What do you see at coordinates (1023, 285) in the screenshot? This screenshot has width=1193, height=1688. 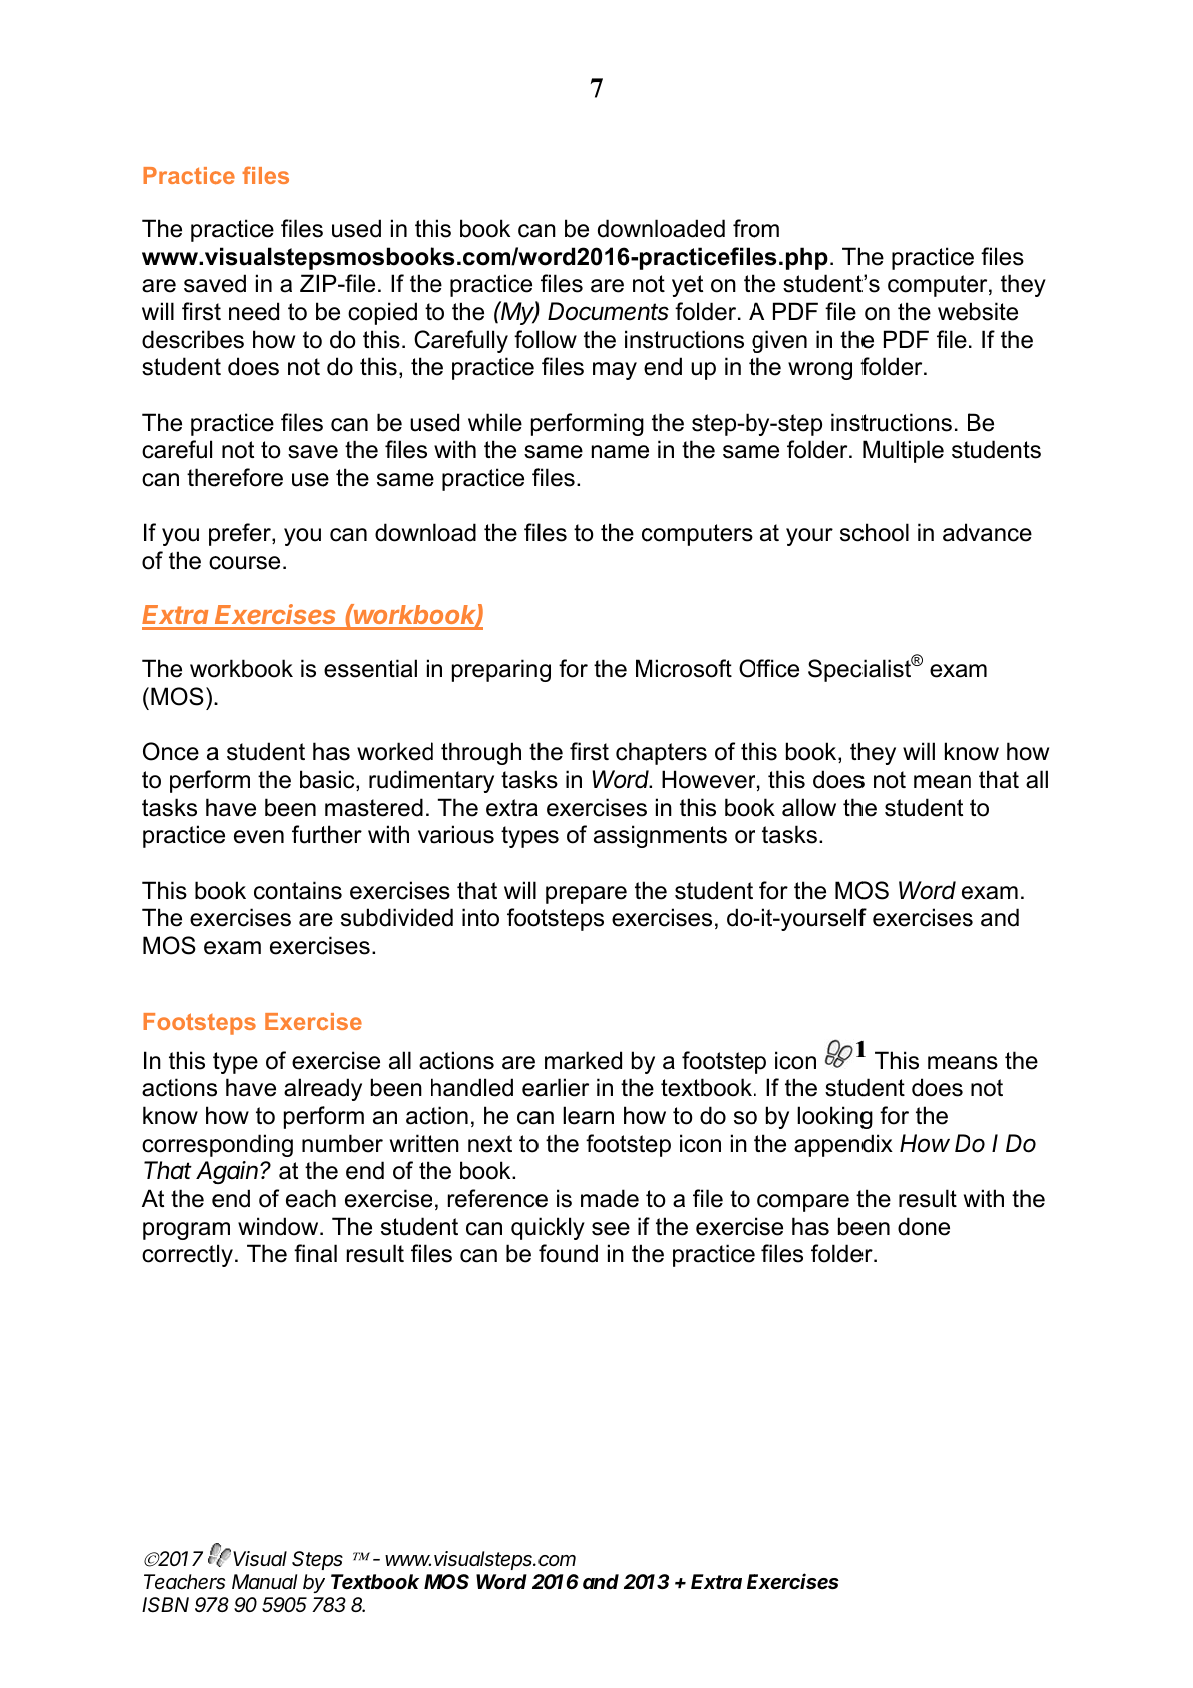 I see `they` at bounding box center [1023, 285].
